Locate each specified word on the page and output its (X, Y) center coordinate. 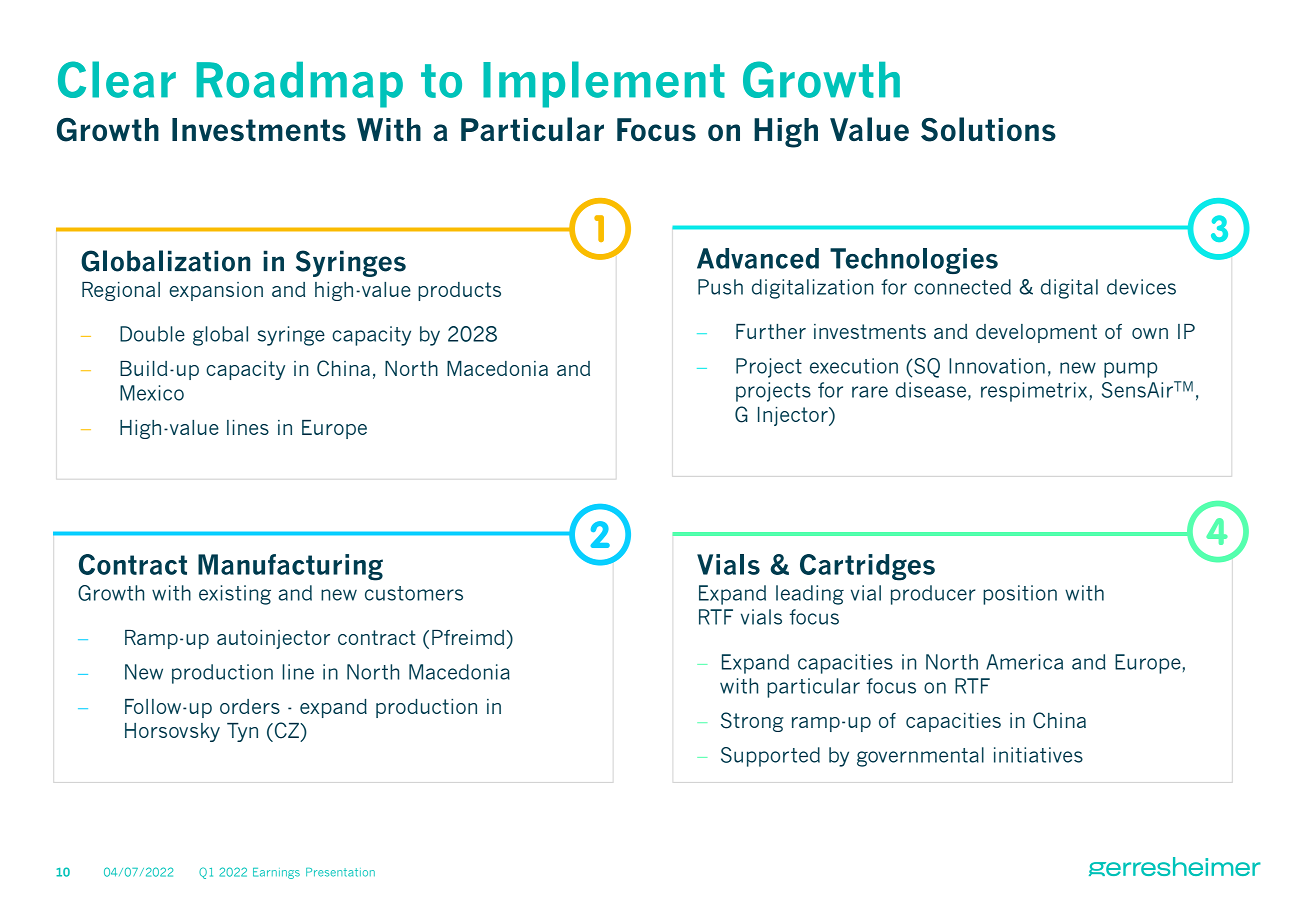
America (1024, 662)
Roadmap (300, 85)
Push (720, 287)
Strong (752, 722)
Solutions (988, 129)
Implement (604, 84)
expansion (216, 291)
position (1020, 595)
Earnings (276, 873)
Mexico (152, 393)
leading (810, 595)
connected (962, 287)
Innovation (997, 366)
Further (771, 331)
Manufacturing (290, 567)
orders (250, 706)
